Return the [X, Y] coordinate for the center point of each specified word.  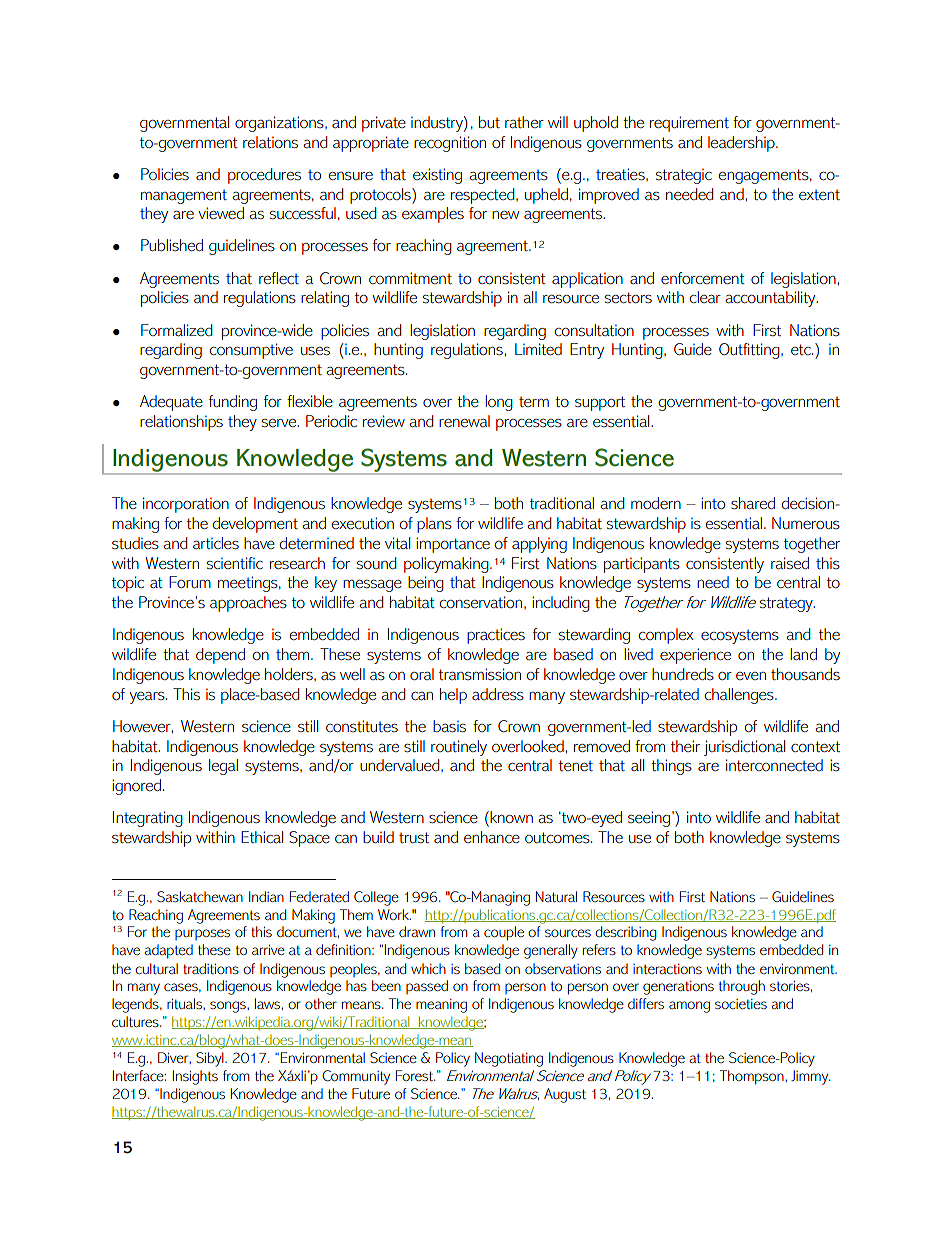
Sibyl [211, 1059]
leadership [742, 144]
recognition [450, 144]
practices [496, 636]
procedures [264, 176]
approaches [248, 604]
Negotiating [509, 1059]
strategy [787, 604]
